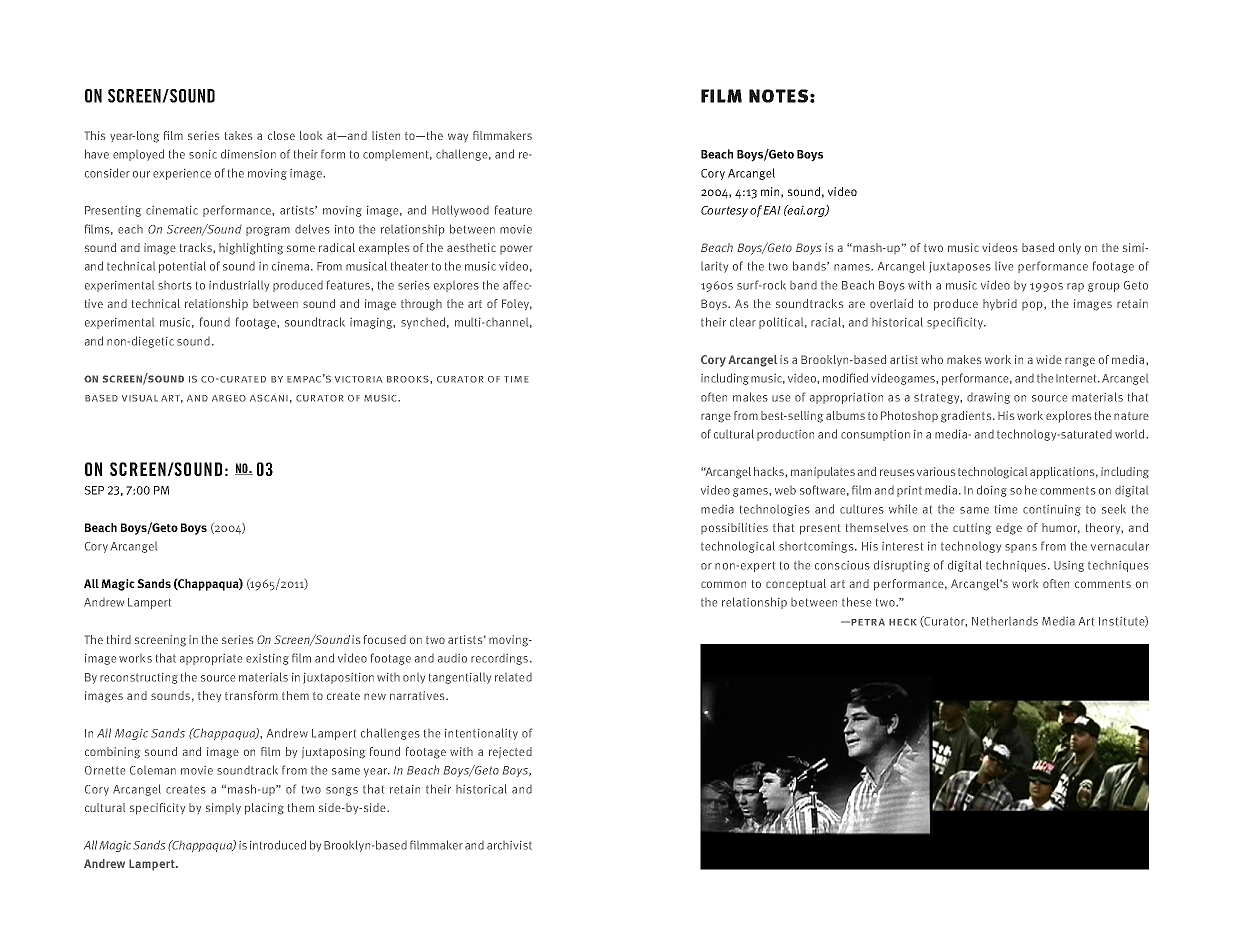 This image has height=952, width=1233. Describe the element at coordinates (734, 528) in the image. I see `possibilities` at that location.
